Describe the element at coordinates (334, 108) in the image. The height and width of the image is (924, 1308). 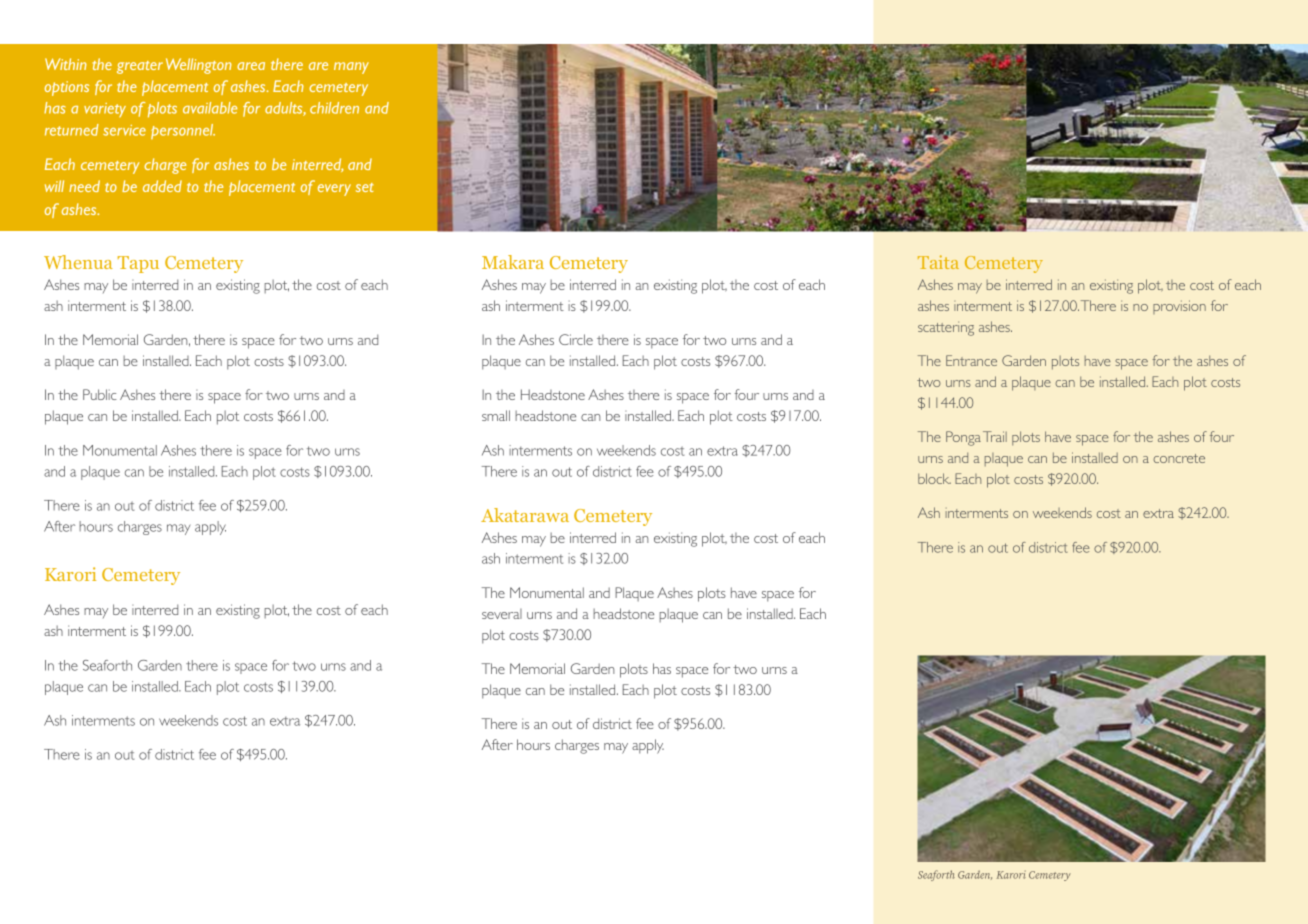
I see `children` at that location.
